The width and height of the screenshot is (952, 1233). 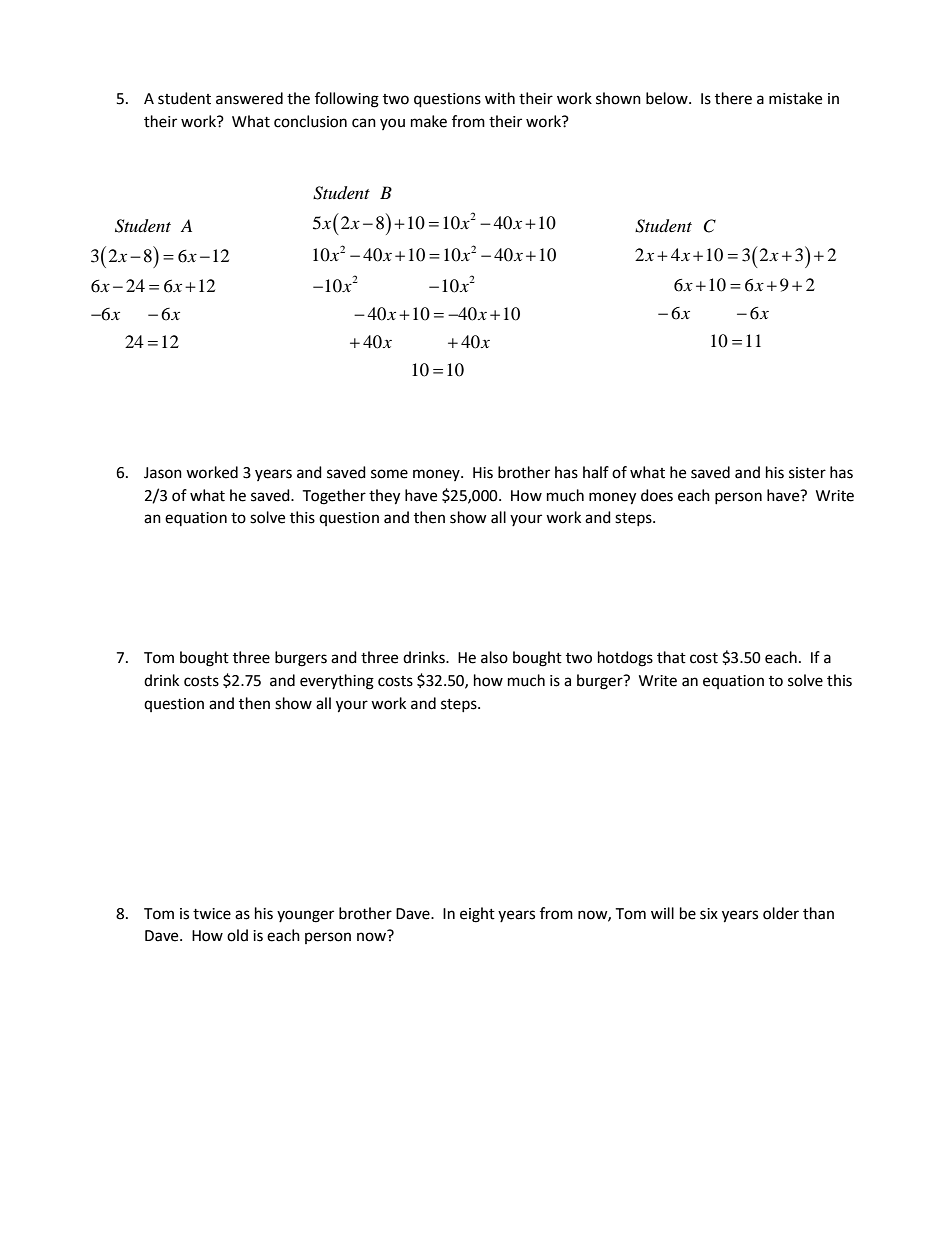 I want to click on Together, so click(x=334, y=497).
